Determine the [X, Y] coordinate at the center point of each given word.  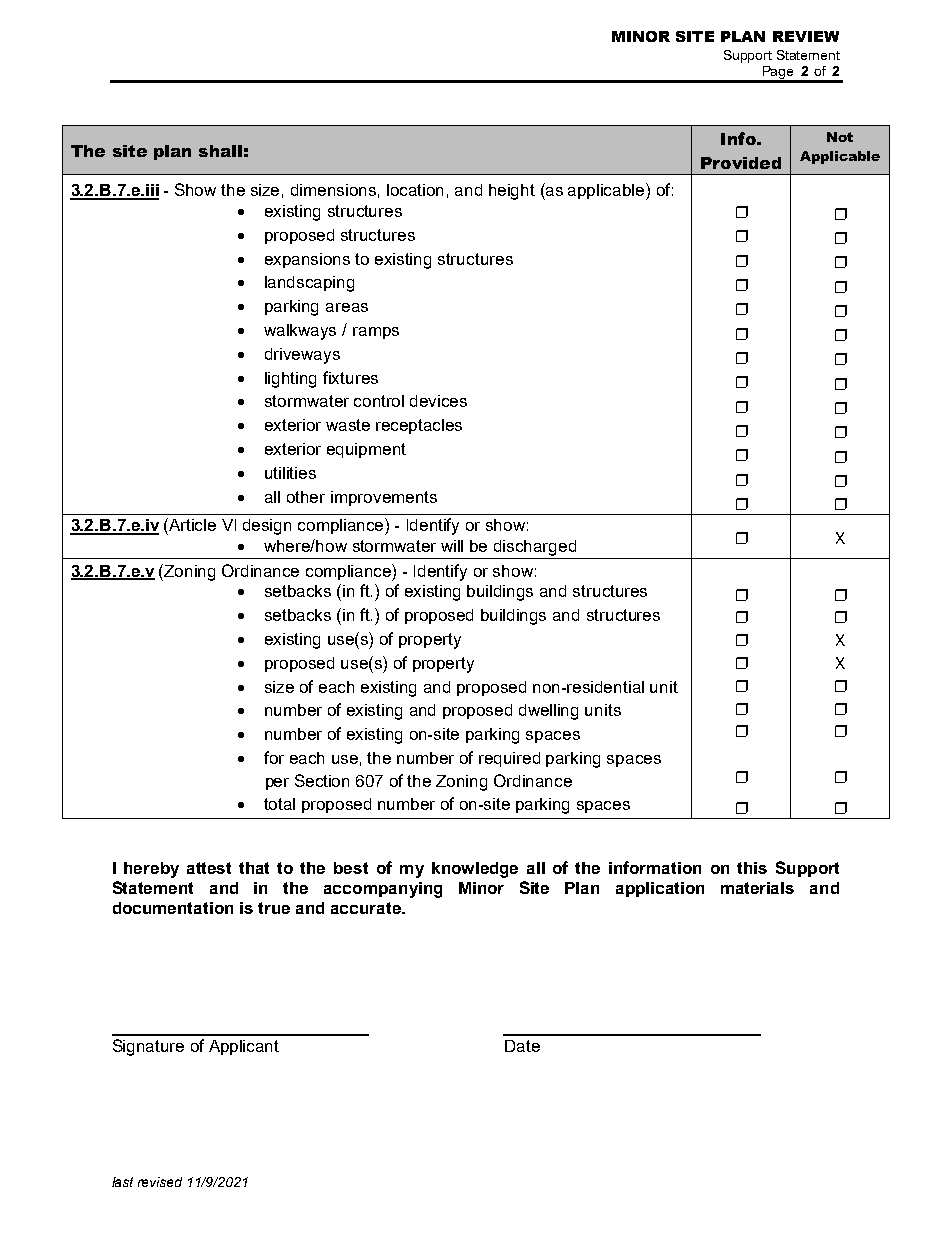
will [452, 546]
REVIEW [806, 36]
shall [220, 151]
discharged [535, 548]
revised [160, 1182]
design [267, 527]
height [512, 192]
